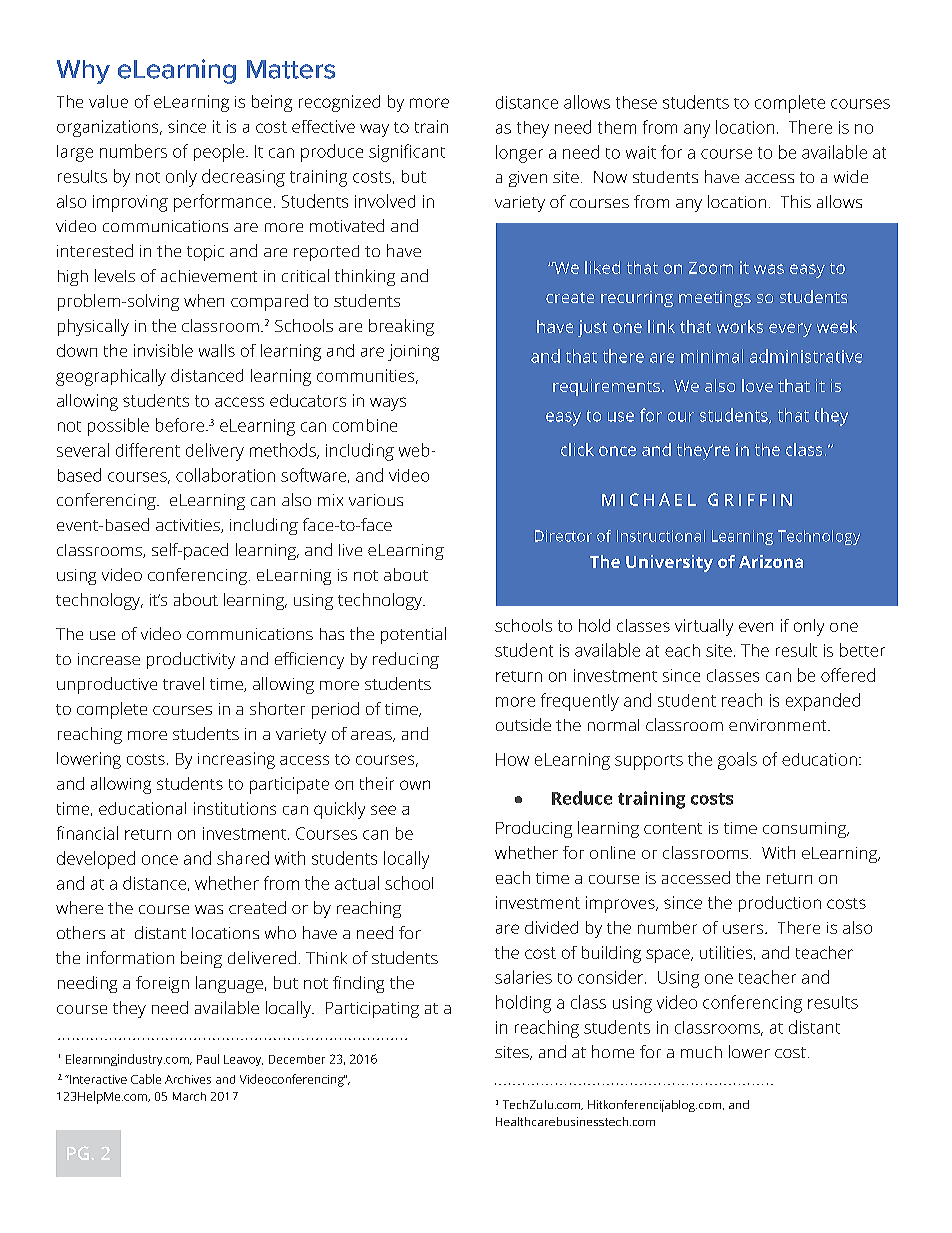 This screenshot has height=1233, width=952. I want to click on various, so click(376, 500).
